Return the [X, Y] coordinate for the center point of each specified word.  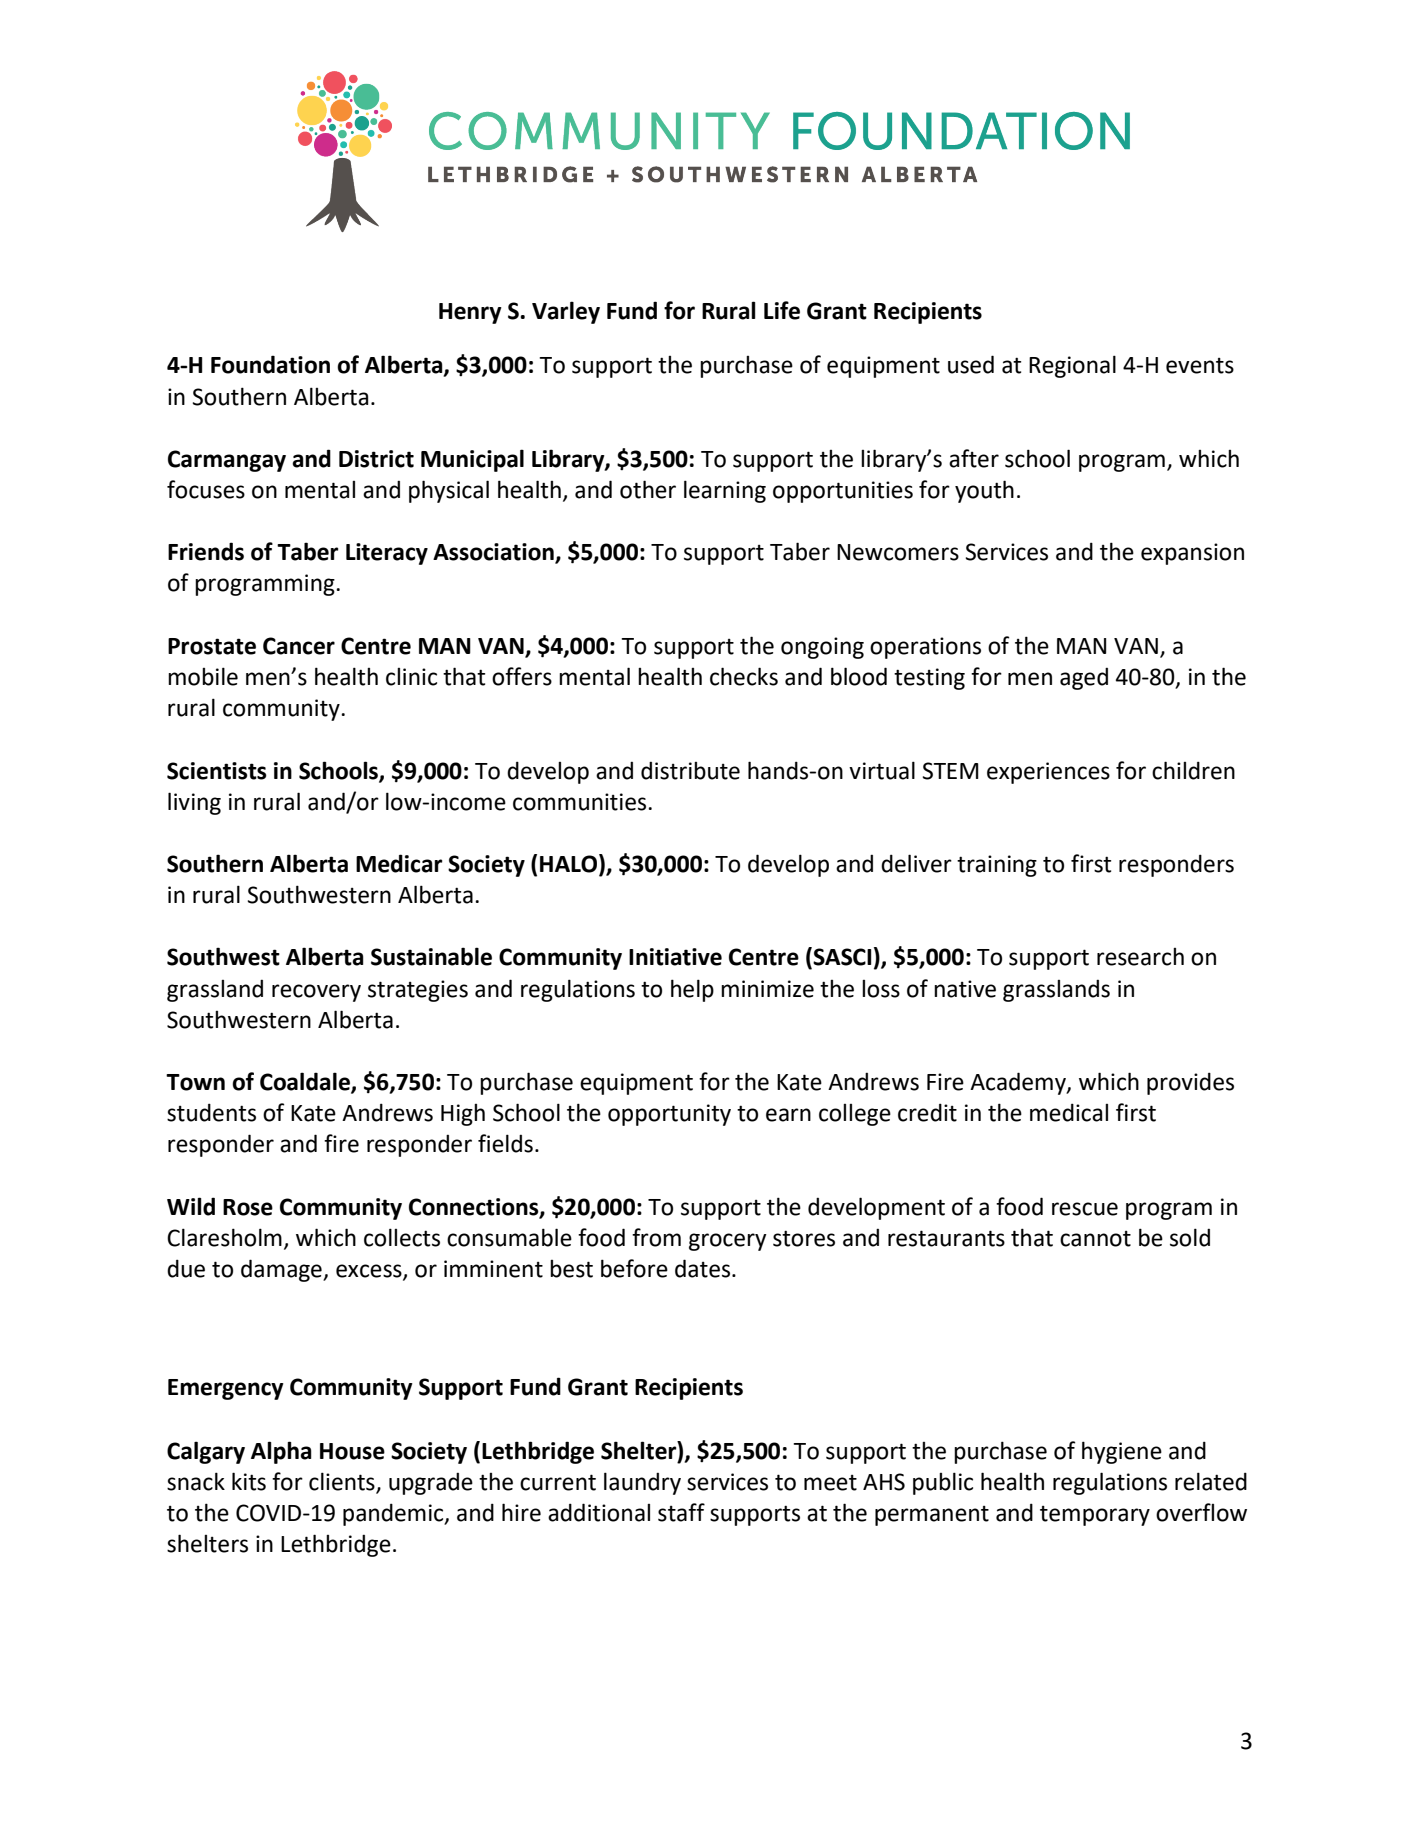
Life [782, 310]
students [211, 1112]
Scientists [217, 771]
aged [1084, 678]
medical [1069, 1112]
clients [343, 1482]
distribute [690, 770]
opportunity [669, 1115]
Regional [1072, 366]
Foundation [270, 364]
